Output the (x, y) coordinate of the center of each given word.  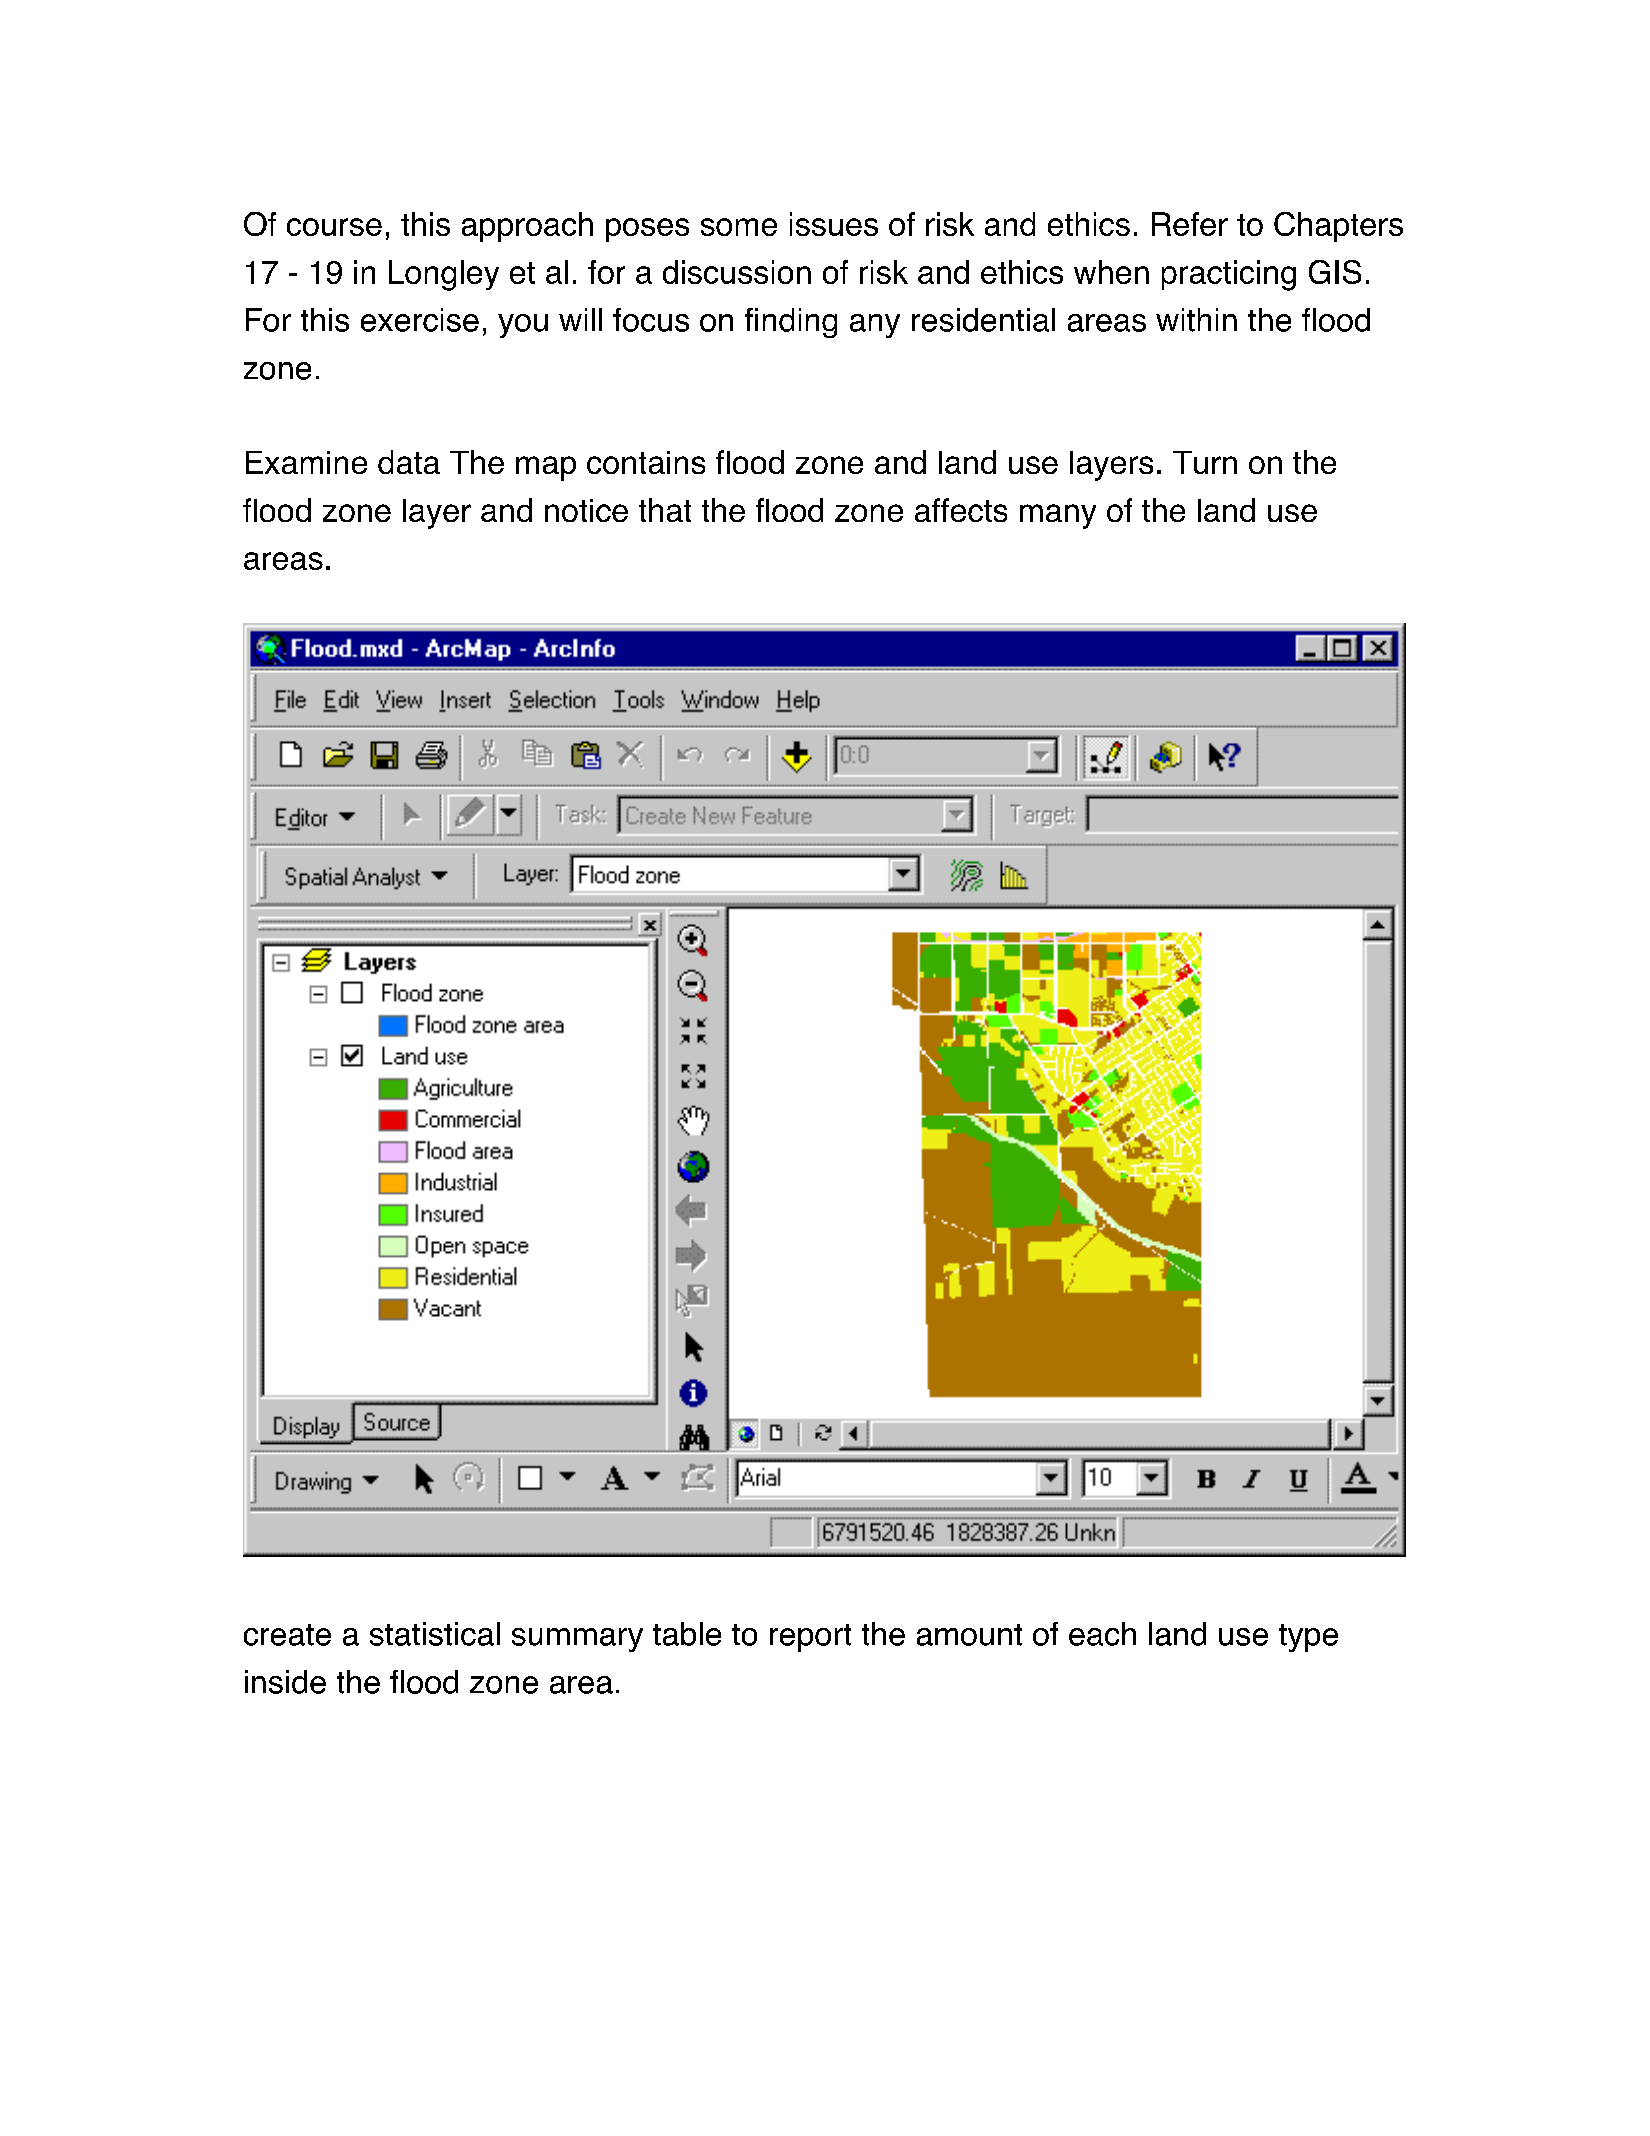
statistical (435, 1634)
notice (586, 510)
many (1058, 516)
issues (834, 224)
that (665, 510)
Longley (444, 275)
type (1308, 1638)
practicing (1229, 275)
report (810, 1638)
